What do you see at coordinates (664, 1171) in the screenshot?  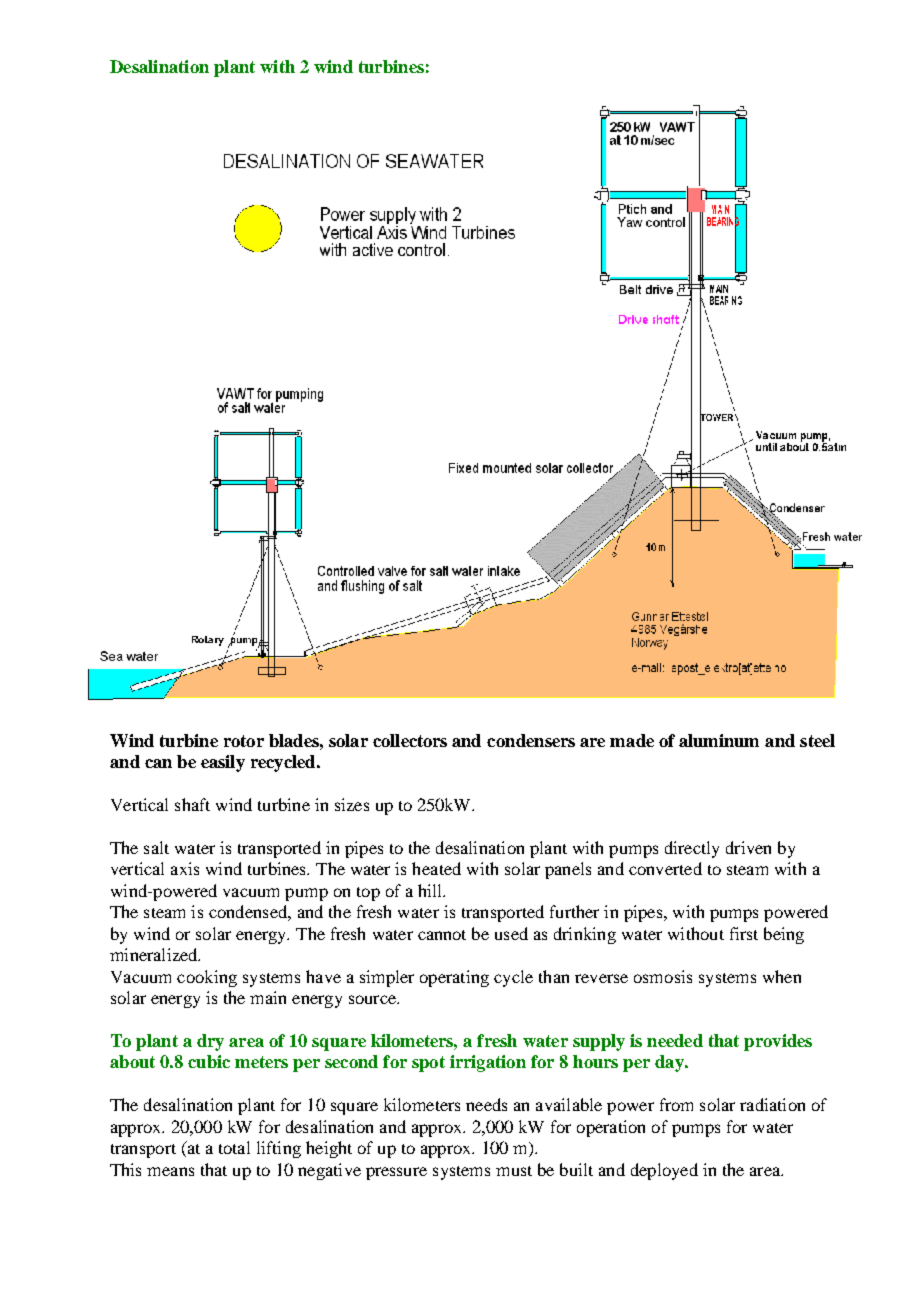 I see `deployed` at bounding box center [664, 1171].
